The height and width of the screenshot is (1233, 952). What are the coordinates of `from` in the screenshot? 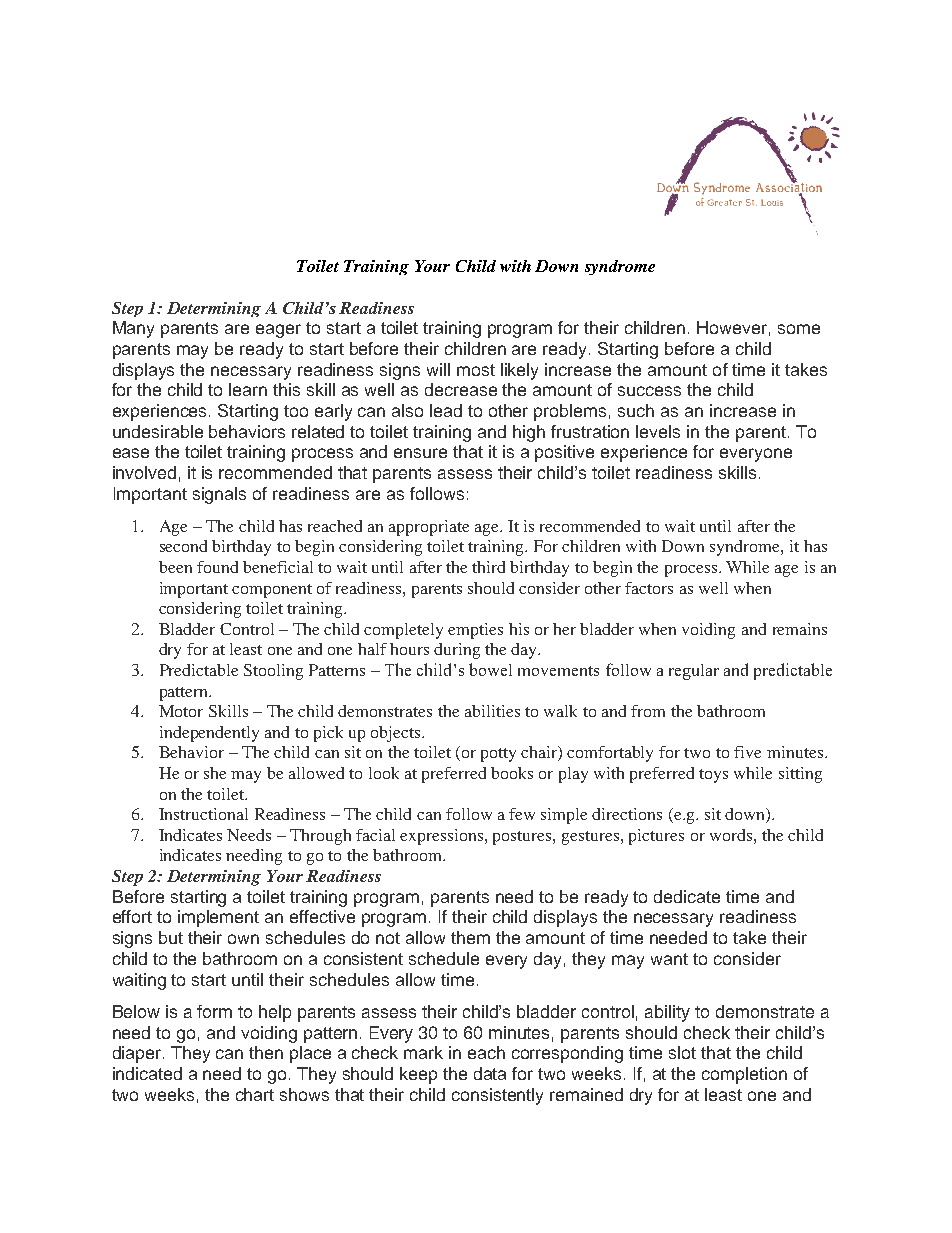 It's located at (648, 711).
